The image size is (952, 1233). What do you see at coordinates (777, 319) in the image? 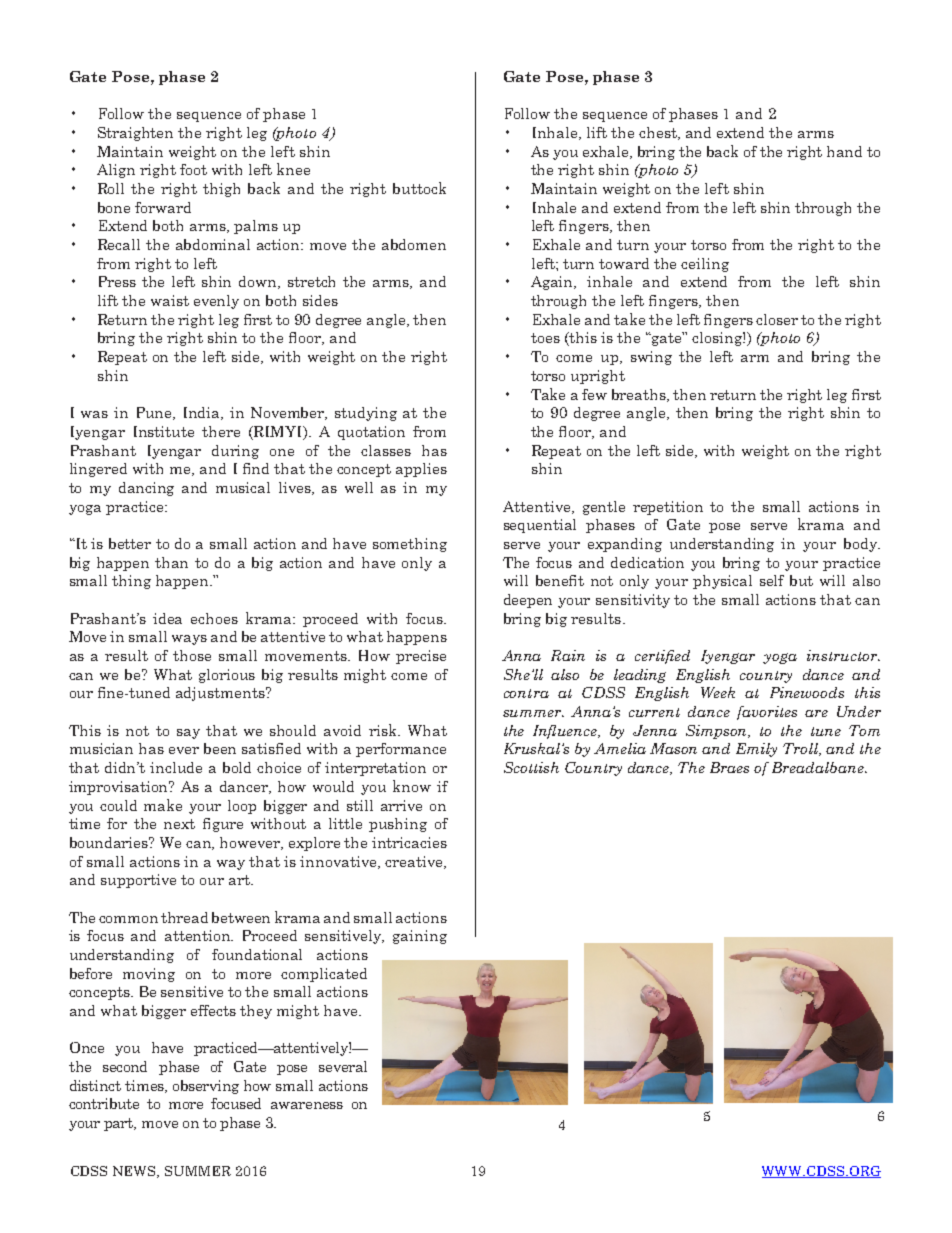
I see `closer` at bounding box center [777, 319].
